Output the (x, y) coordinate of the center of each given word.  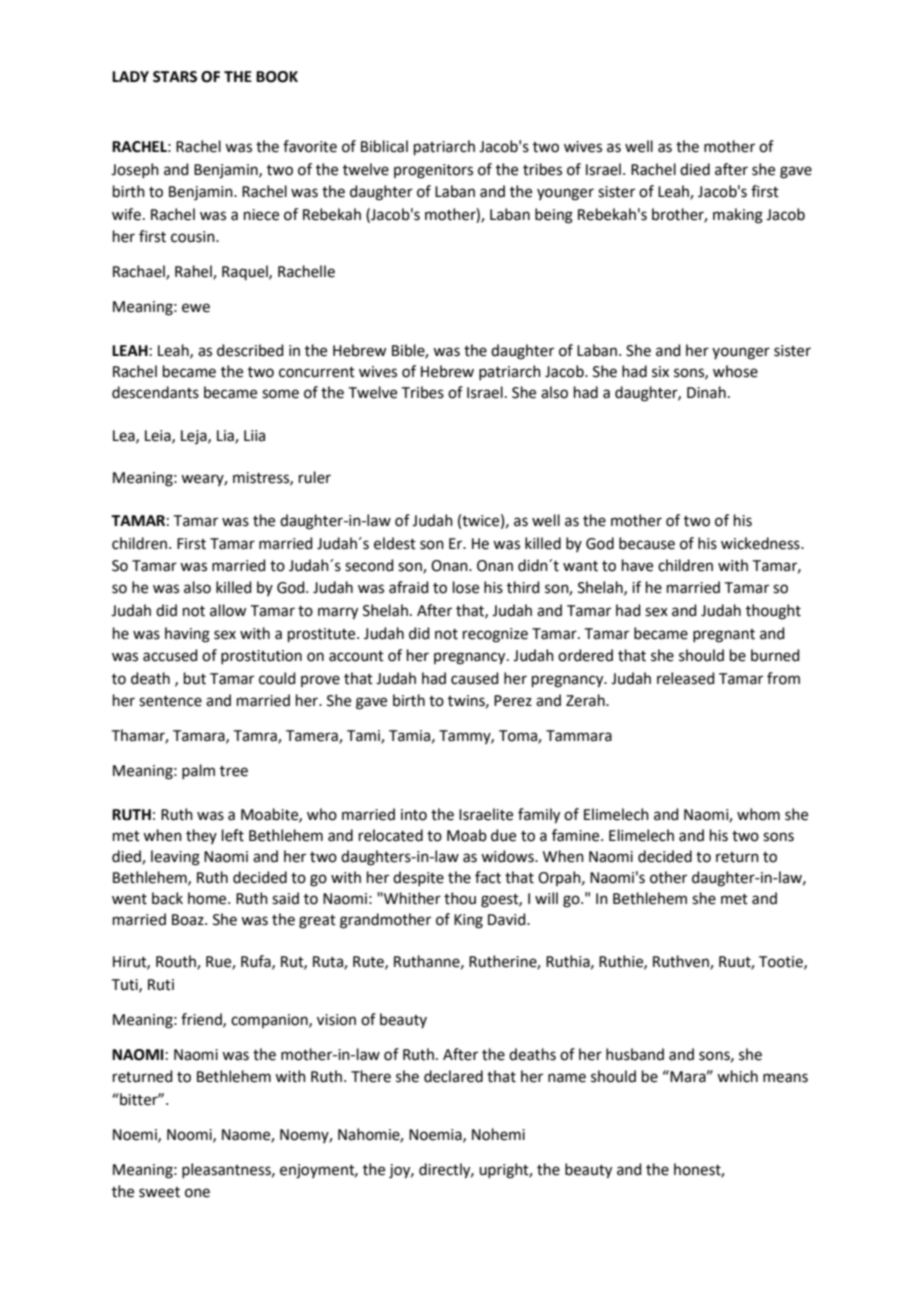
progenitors (433, 171)
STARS (175, 77)
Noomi (190, 1135)
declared (453, 1076)
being (554, 216)
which (737, 1076)
